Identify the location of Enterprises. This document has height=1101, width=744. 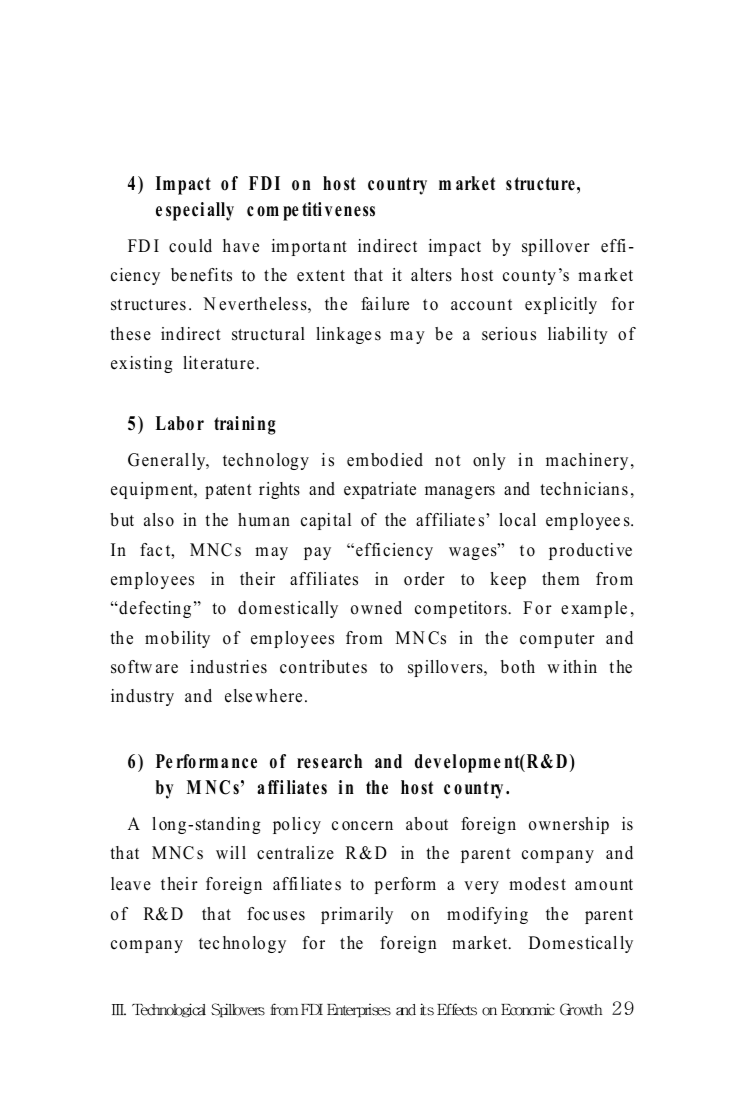
(359, 1010).
